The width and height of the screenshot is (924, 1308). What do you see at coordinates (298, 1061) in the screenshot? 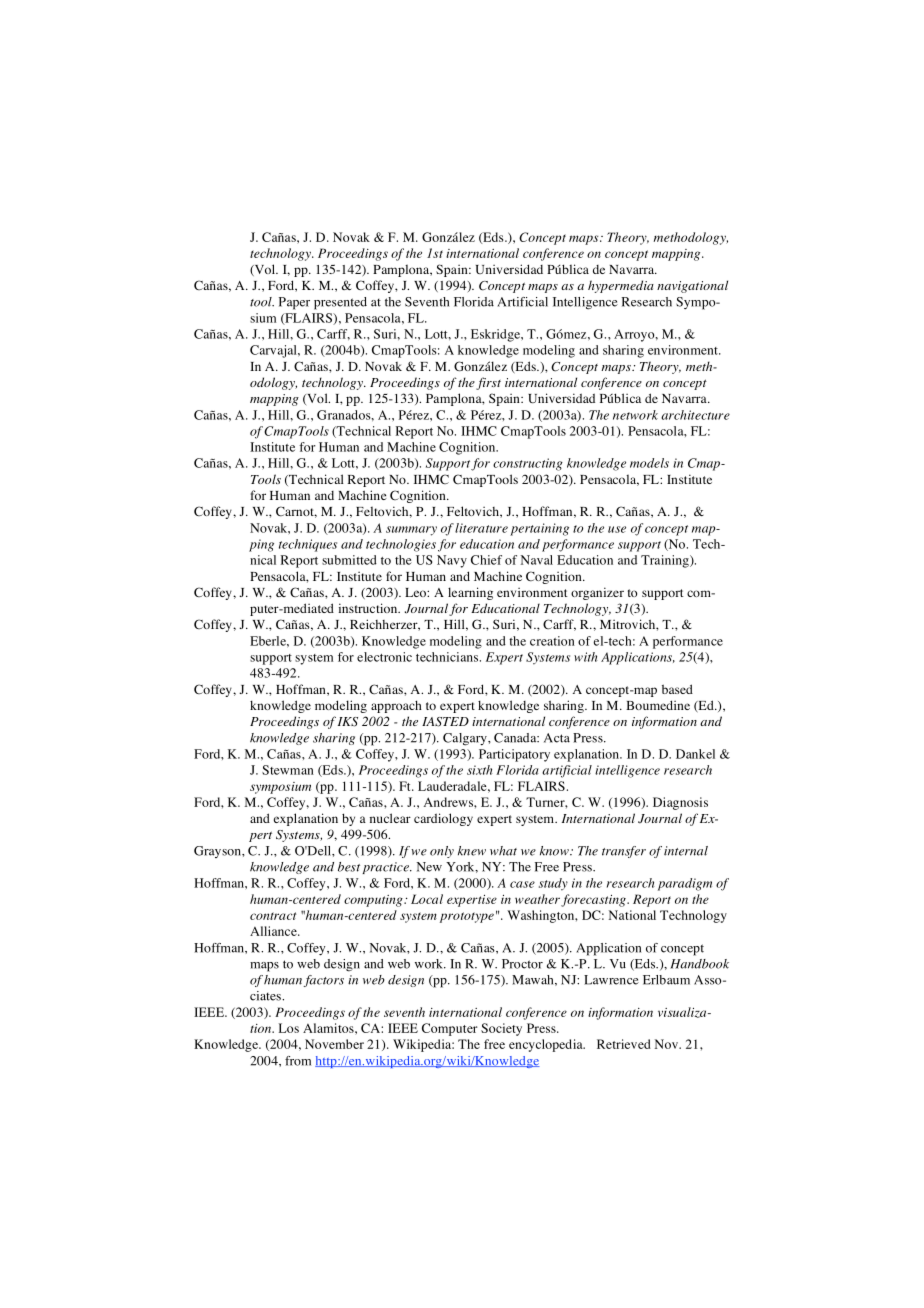
I see `from` at bounding box center [298, 1061].
